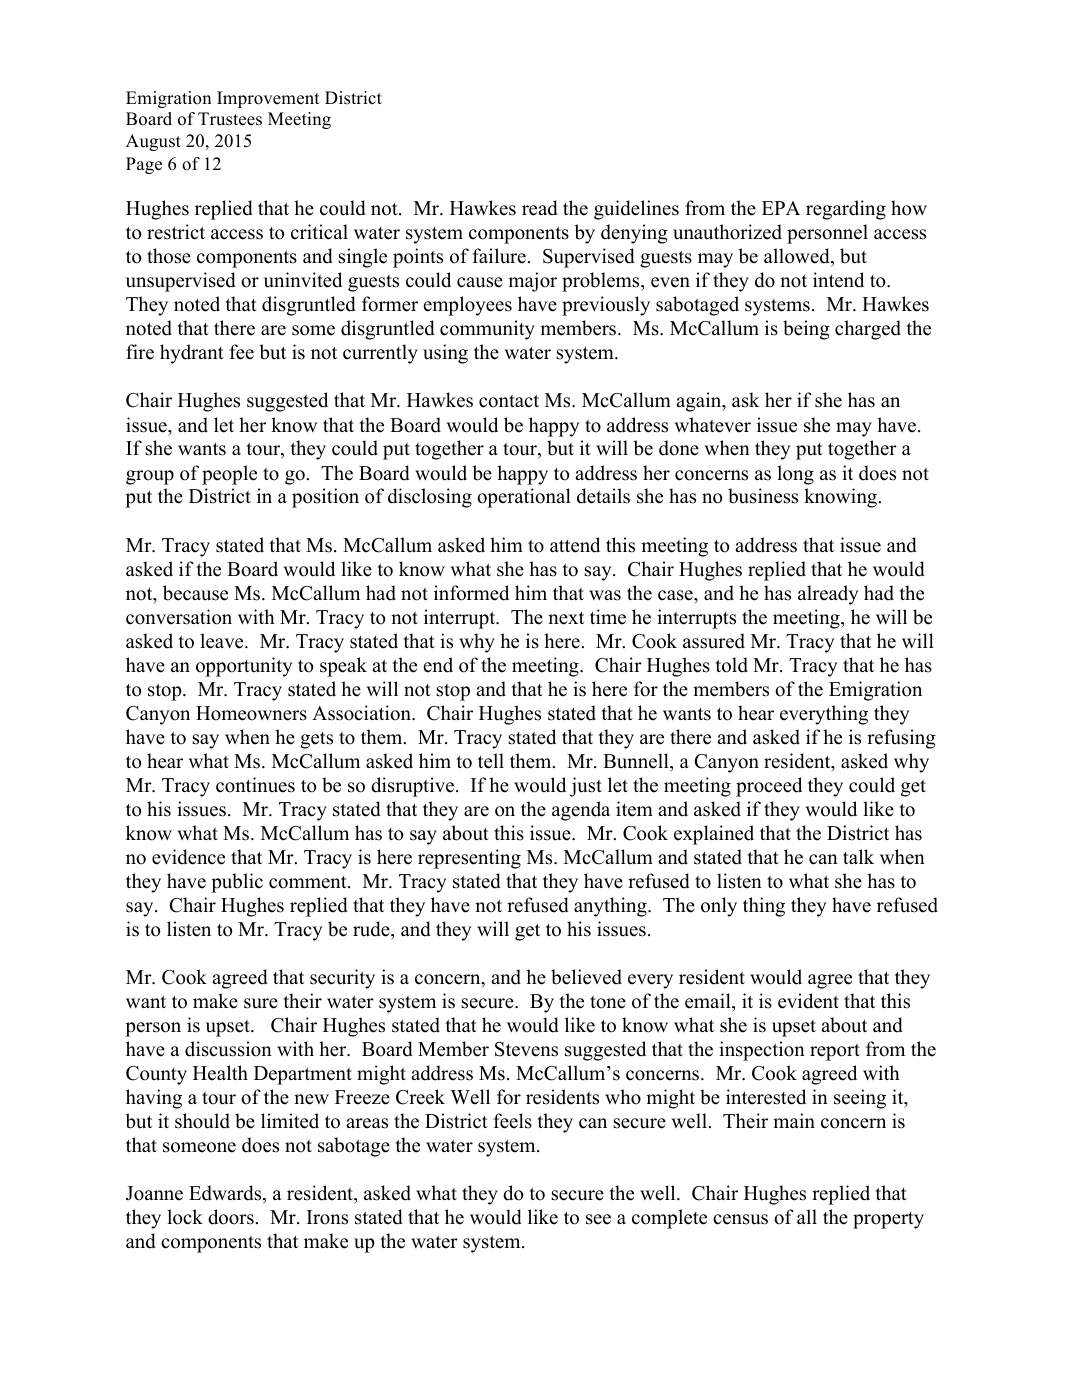 The width and height of the image is (1065, 1379). Describe the element at coordinates (846, 210) in the image. I see `regarding` at that location.
